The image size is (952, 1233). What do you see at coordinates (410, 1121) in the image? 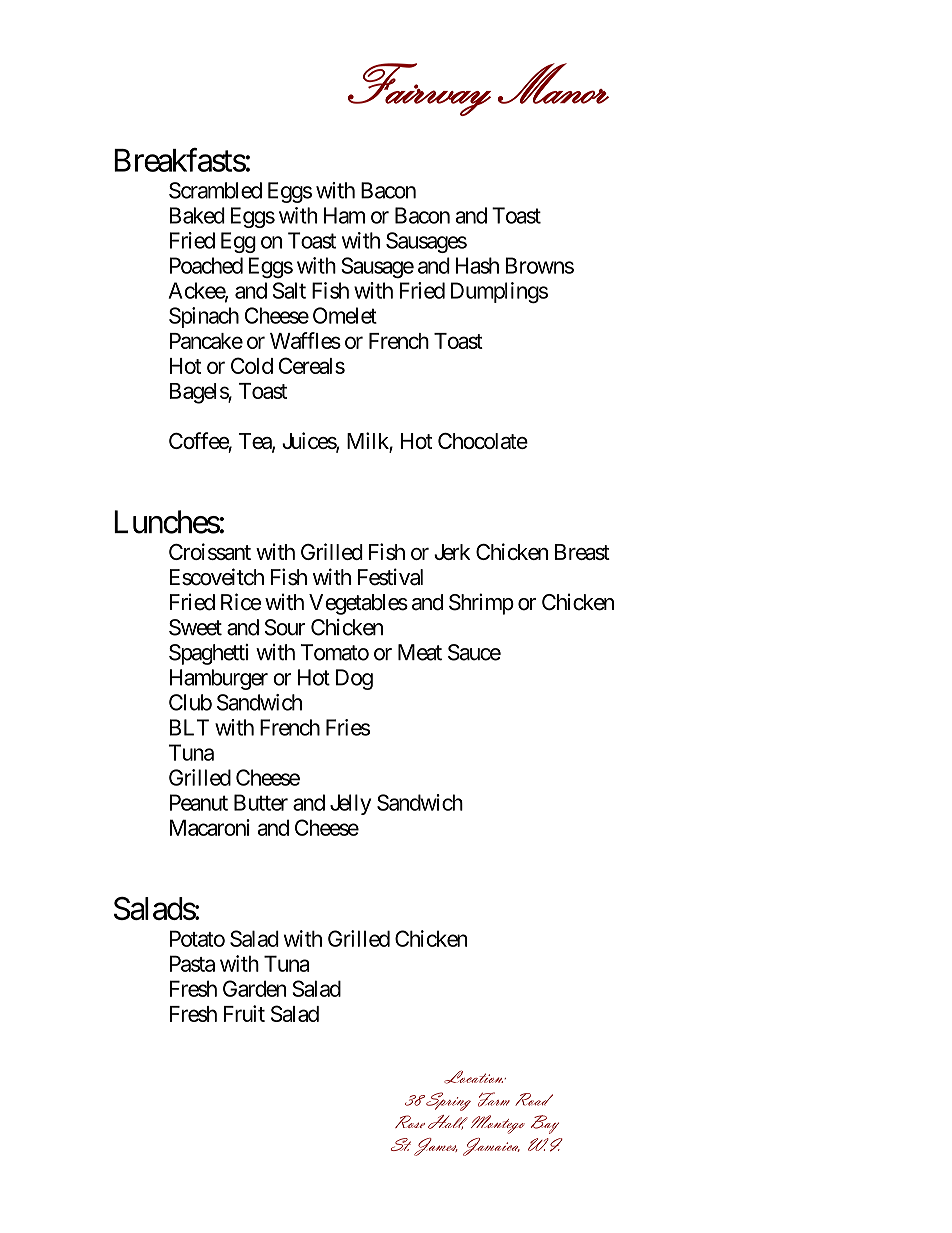
I see `Rose` at bounding box center [410, 1121].
